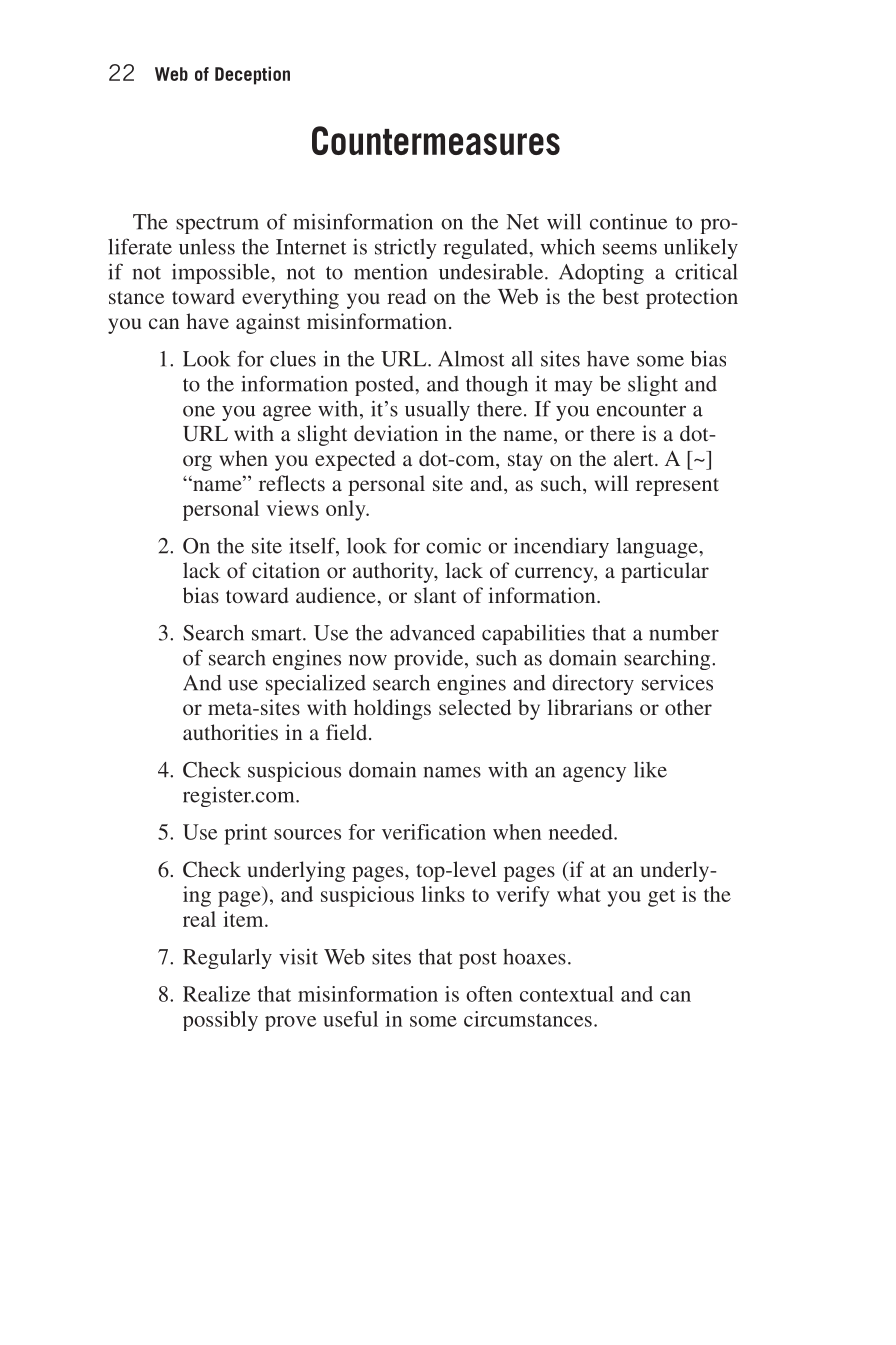 This image has height=1345, width=896. What do you see at coordinates (635, 458) in the image?
I see `alert` at bounding box center [635, 458].
